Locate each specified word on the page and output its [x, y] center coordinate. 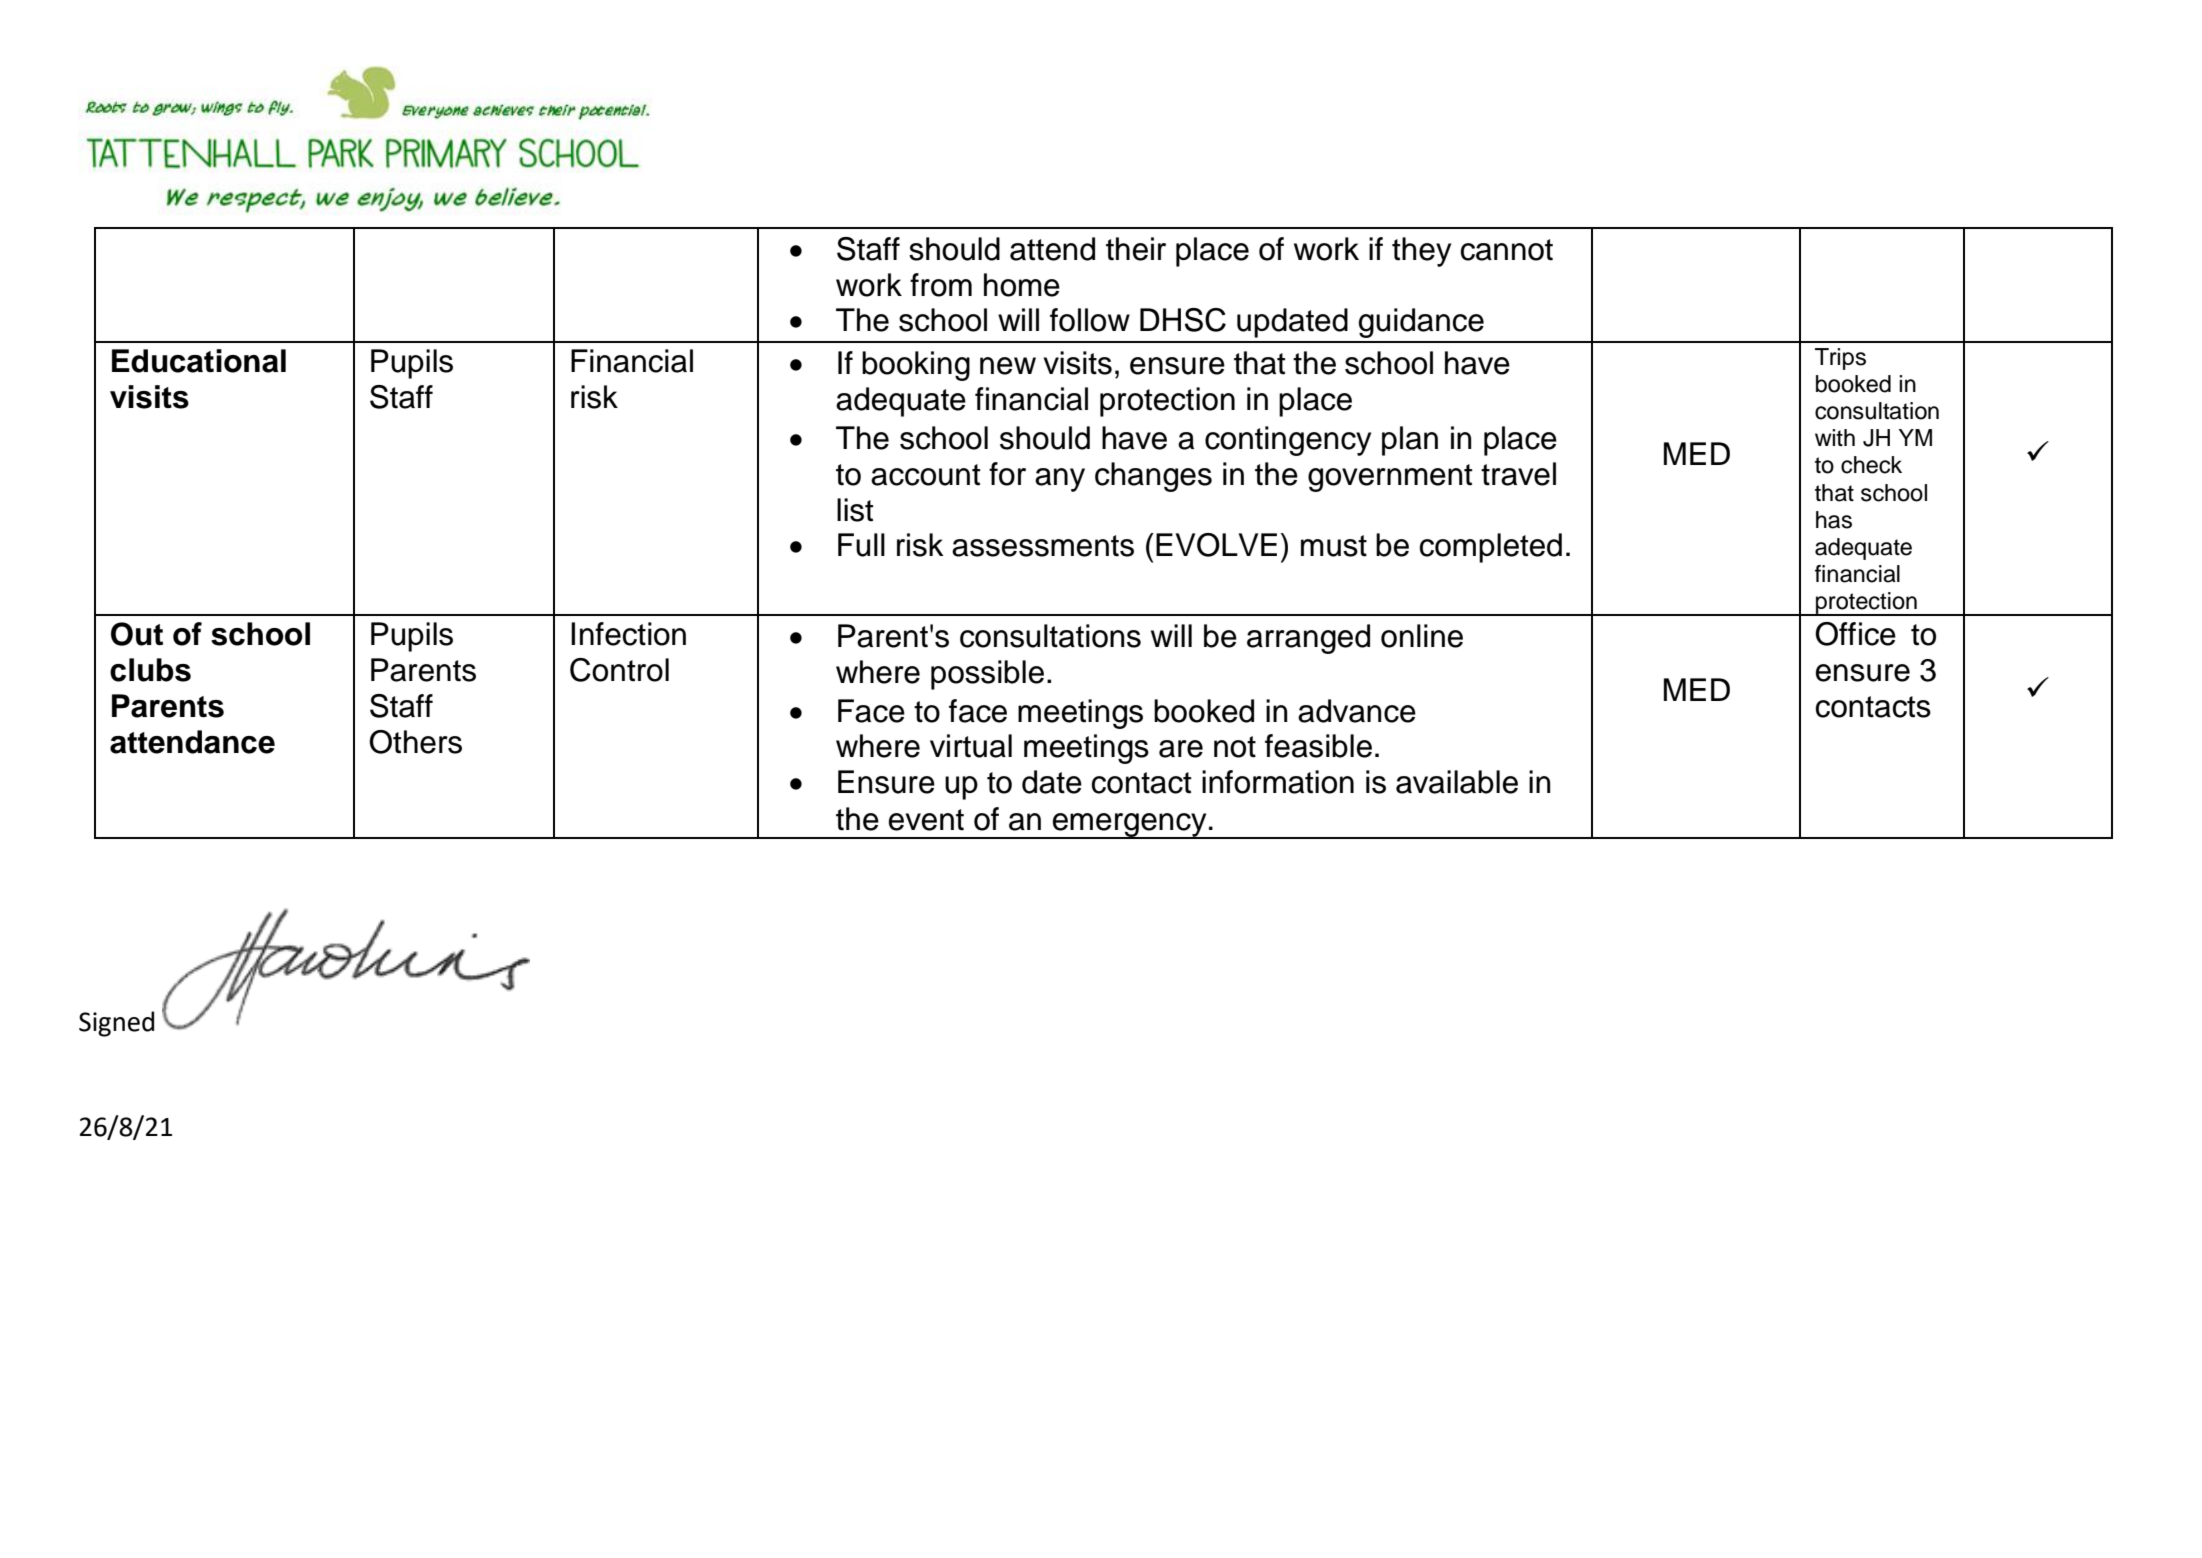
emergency [1129, 826]
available [1457, 782]
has [1834, 520]
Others [415, 742]
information [1278, 782]
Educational [199, 361]
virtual [971, 746]
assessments [1043, 546]
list [855, 510]
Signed [116, 1024]
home [1022, 285]
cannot [1506, 250]
